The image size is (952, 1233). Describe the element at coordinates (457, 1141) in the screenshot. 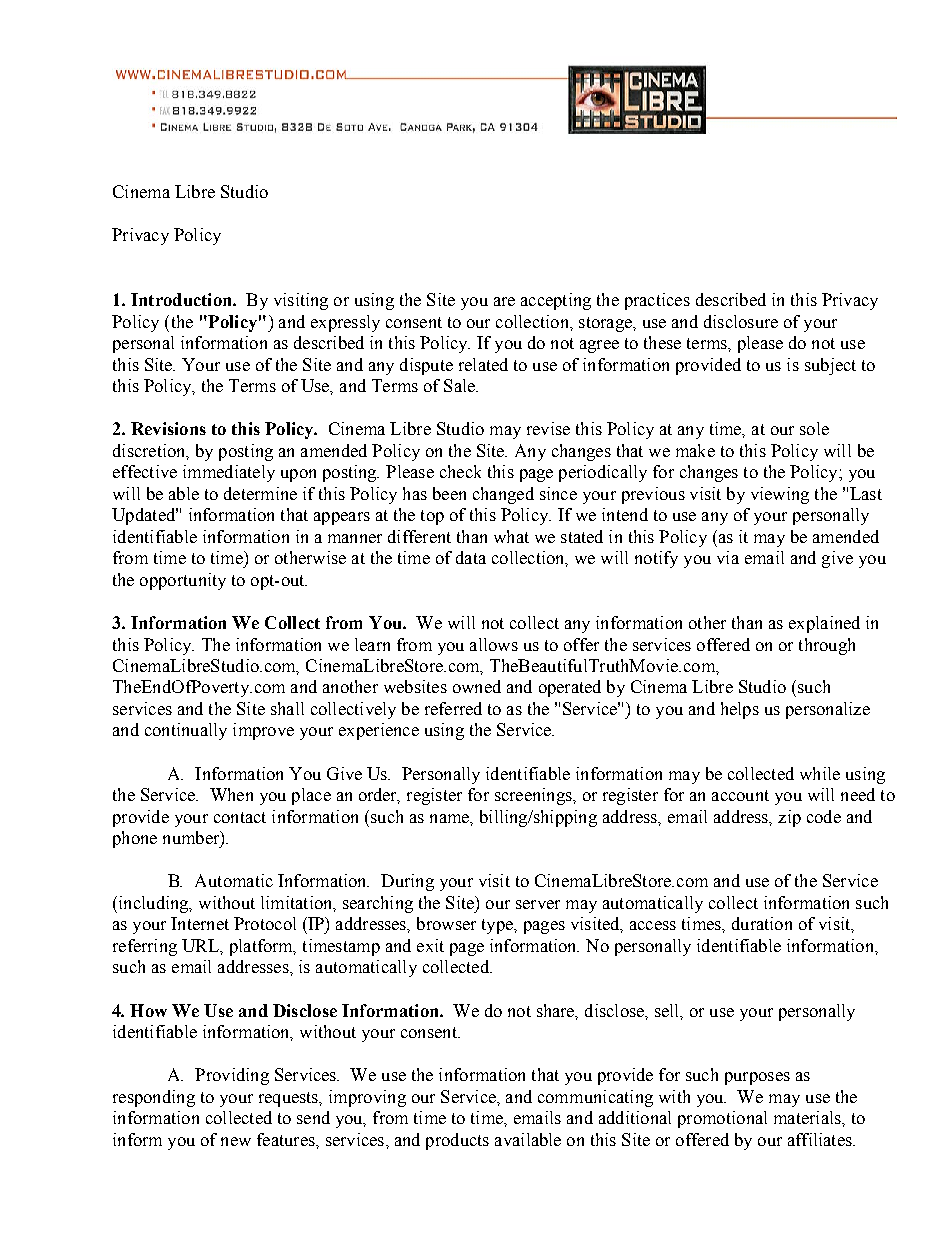

I see `products` at that location.
